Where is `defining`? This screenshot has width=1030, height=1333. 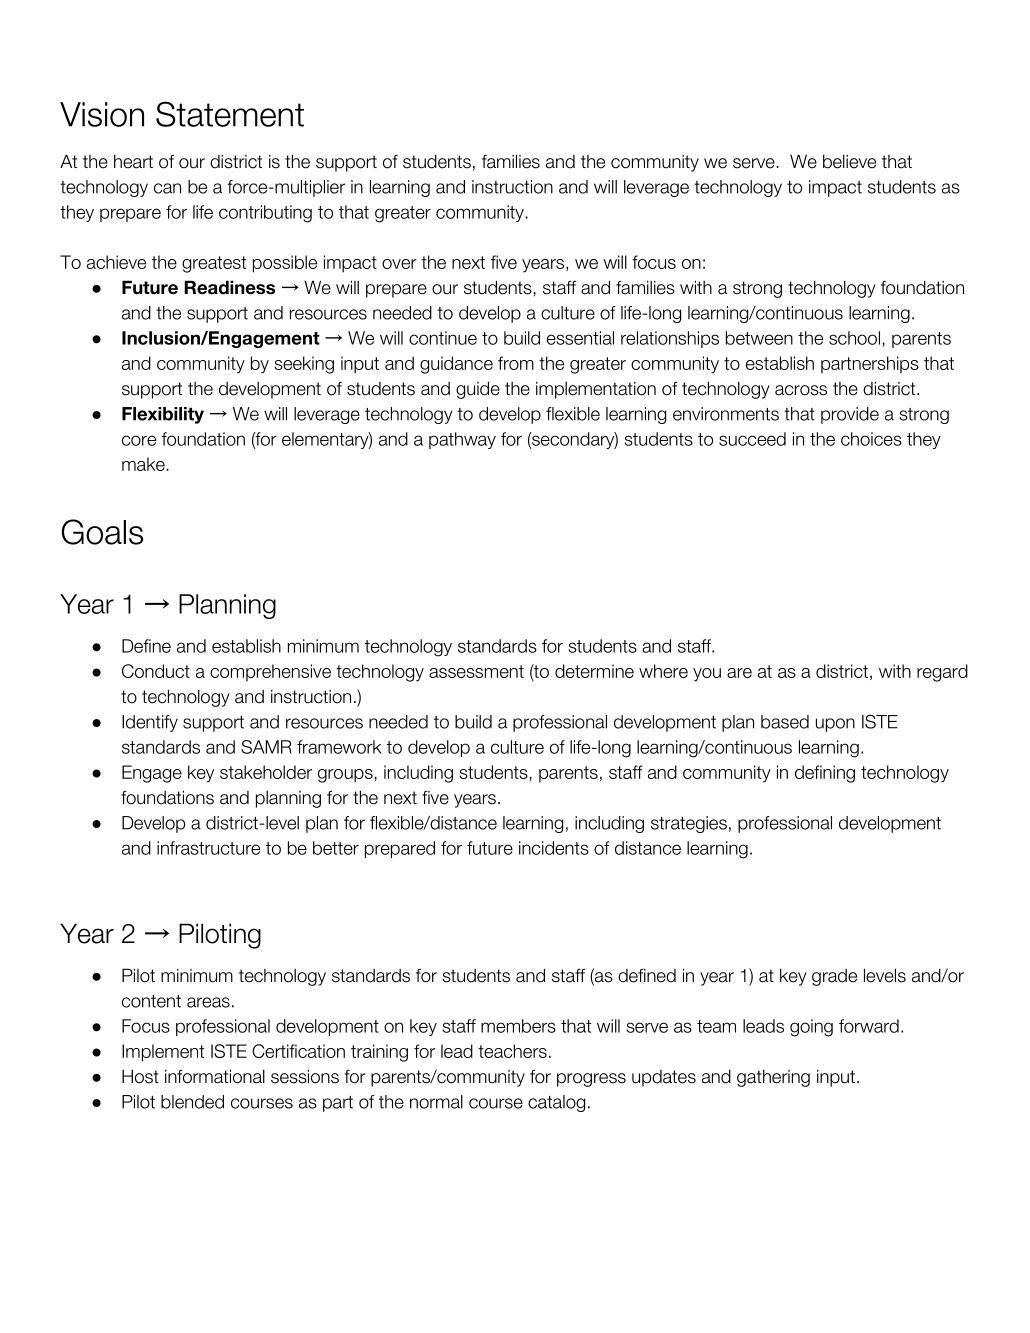
defining is located at coordinates (825, 774).
